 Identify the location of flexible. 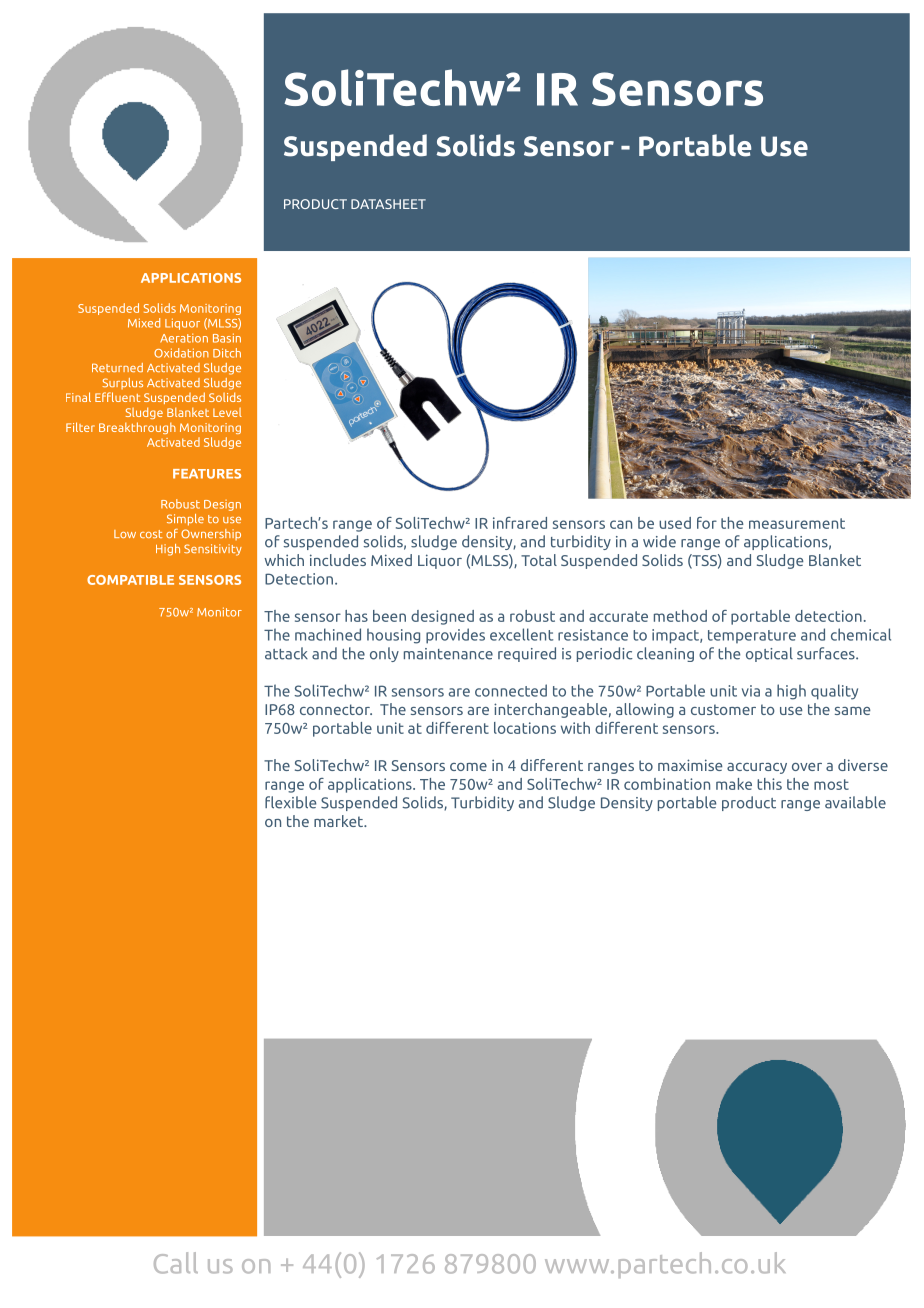
(290, 802).
